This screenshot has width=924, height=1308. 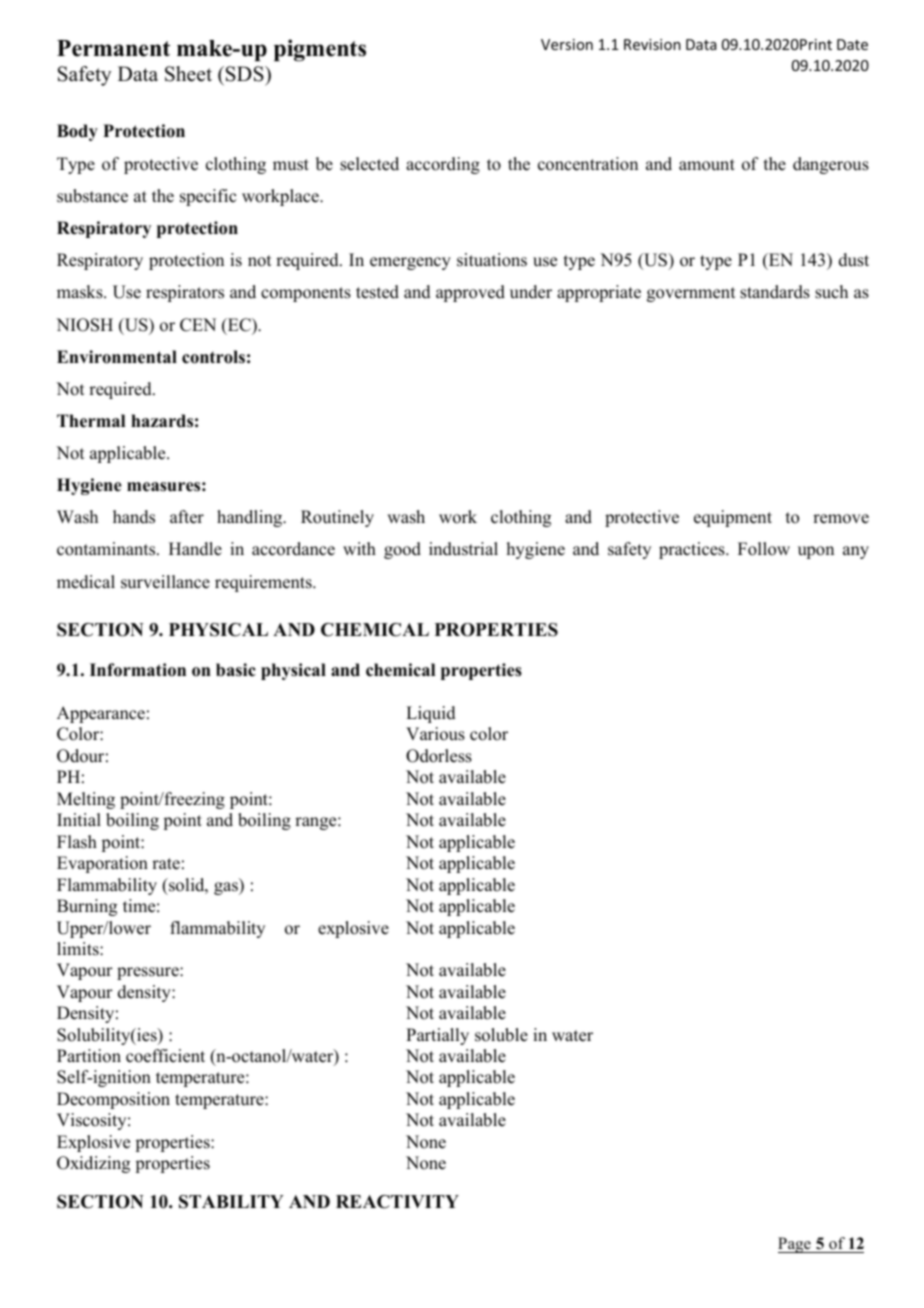 What do you see at coordinates (852, 44) in the screenshot?
I see `Date` at bounding box center [852, 44].
